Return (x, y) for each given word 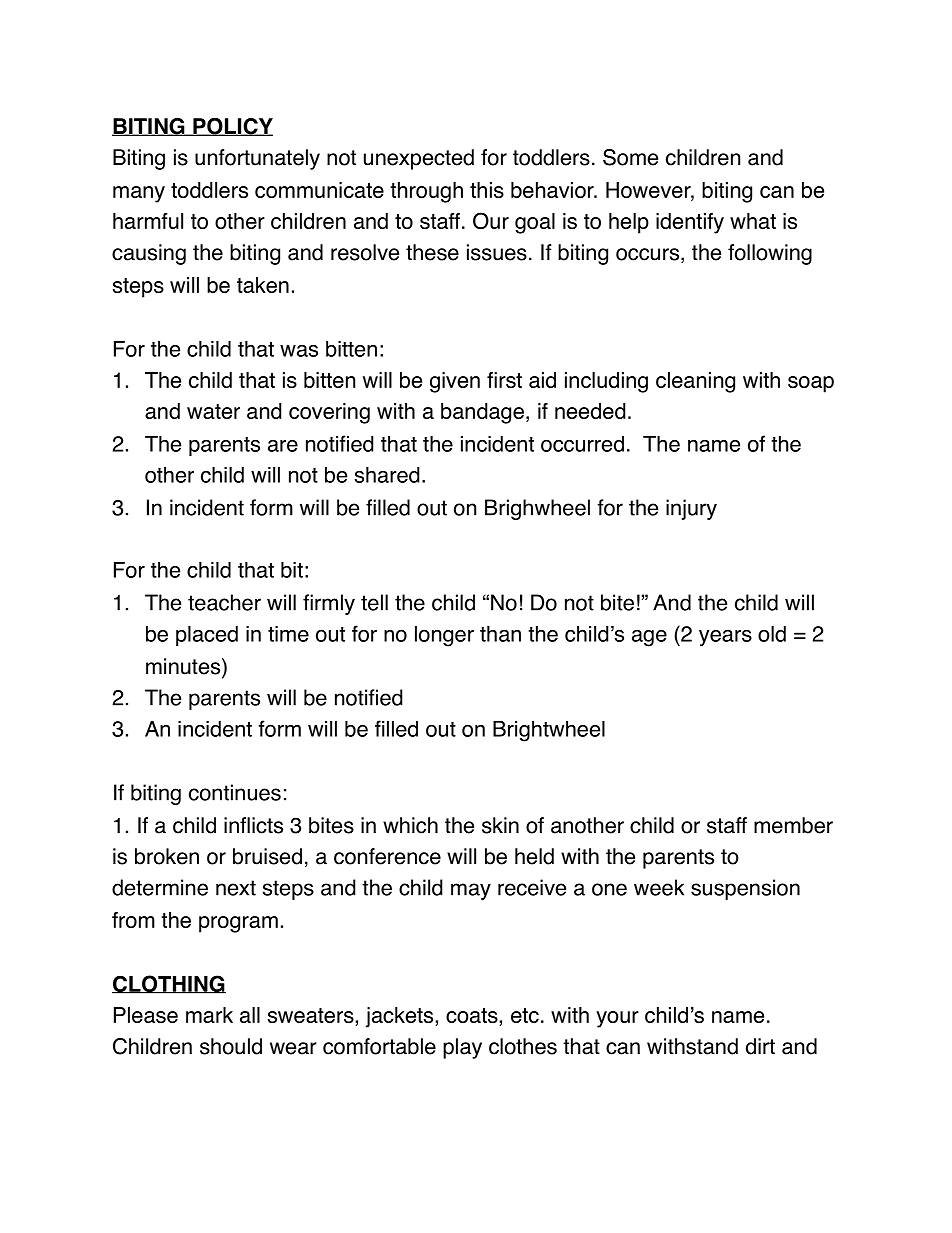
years (725, 638)
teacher (224, 602)
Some (630, 157)
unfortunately (257, 159)
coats (472, 1015)
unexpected (419, 159)
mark (209, 1015)
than (500, 634)
